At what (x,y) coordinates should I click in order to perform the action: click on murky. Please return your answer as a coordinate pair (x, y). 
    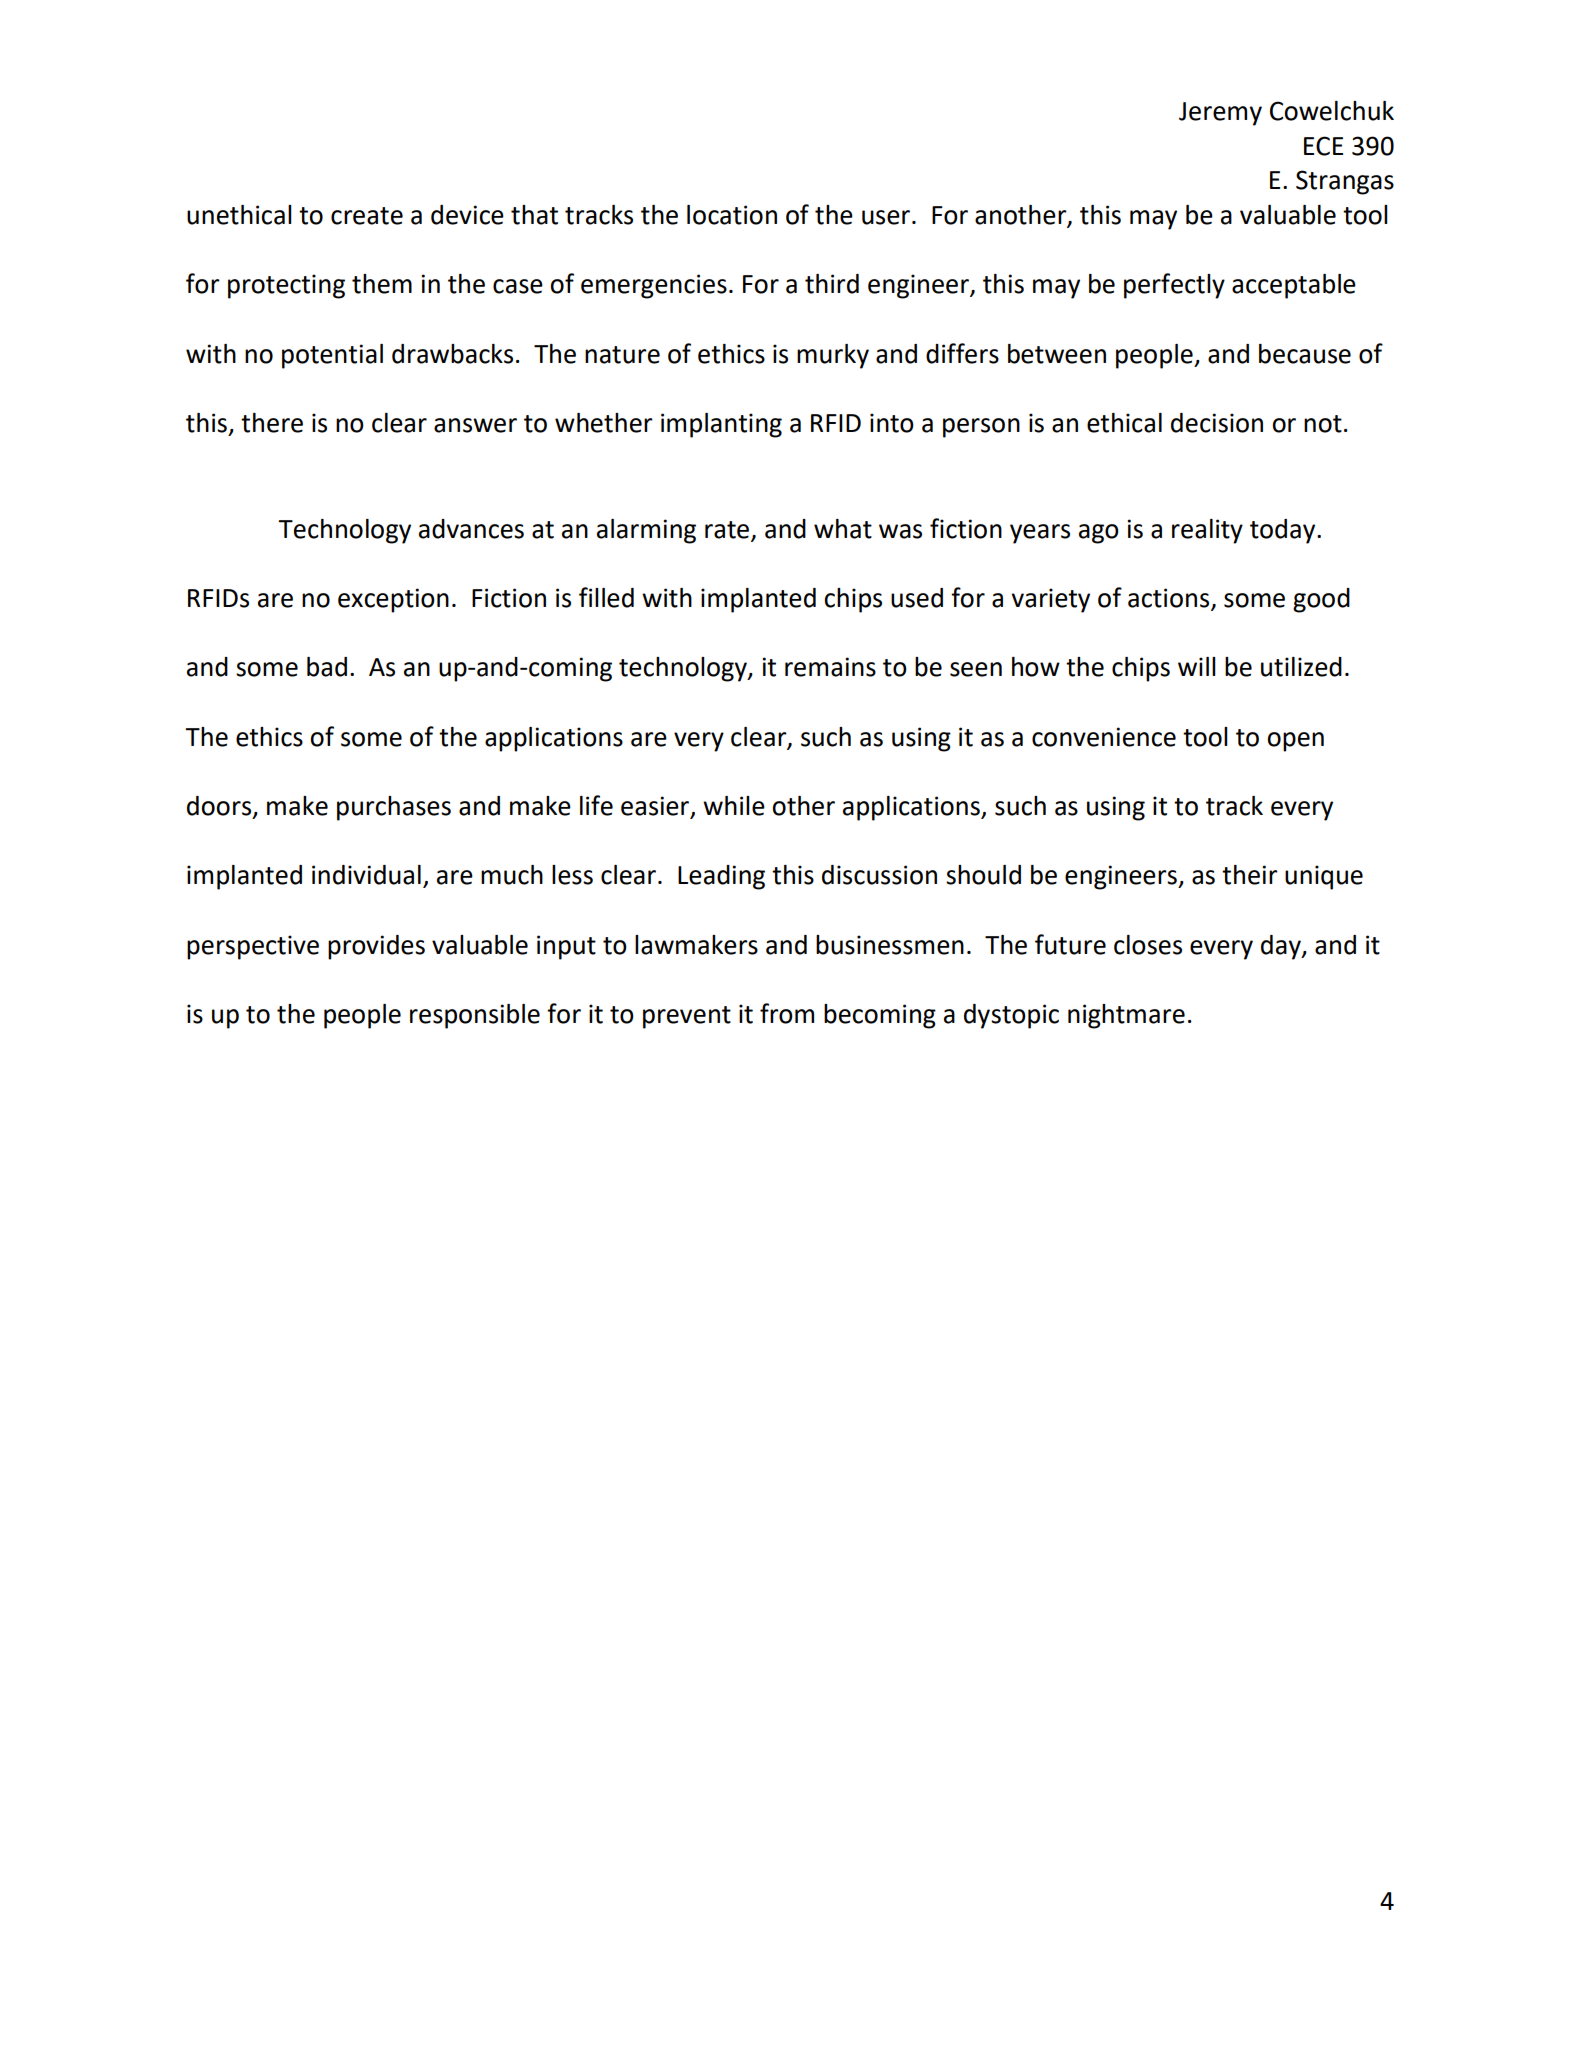
    Looking at the image, I should click on (833, 356).
